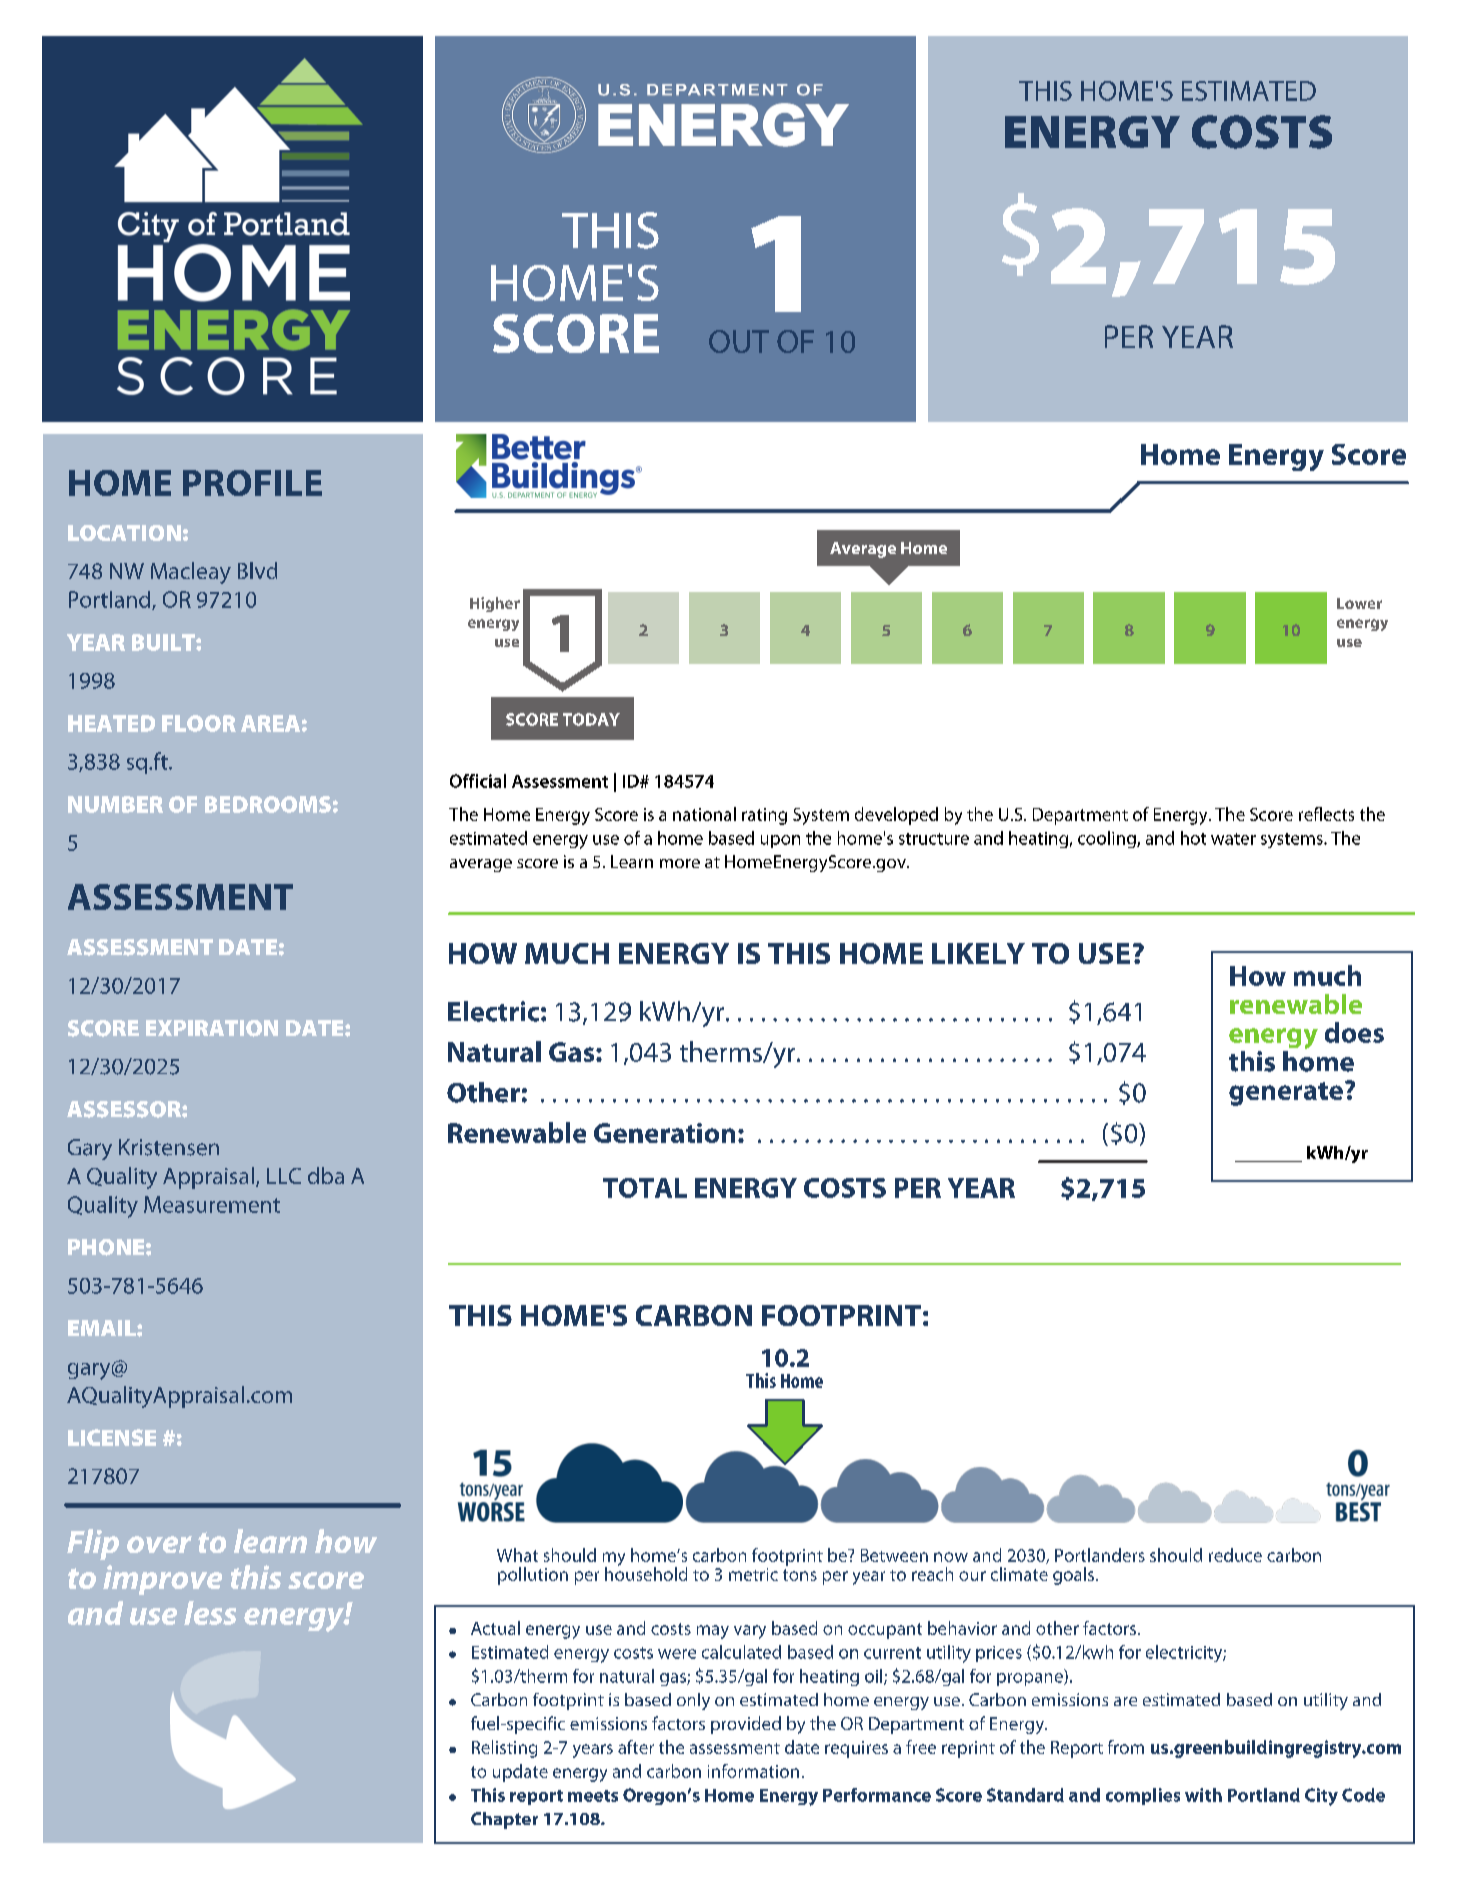 This page has width=1457, height=1886. Describe the element at coordinates (664, 1133) in the page. I see `Generation` at that location.
